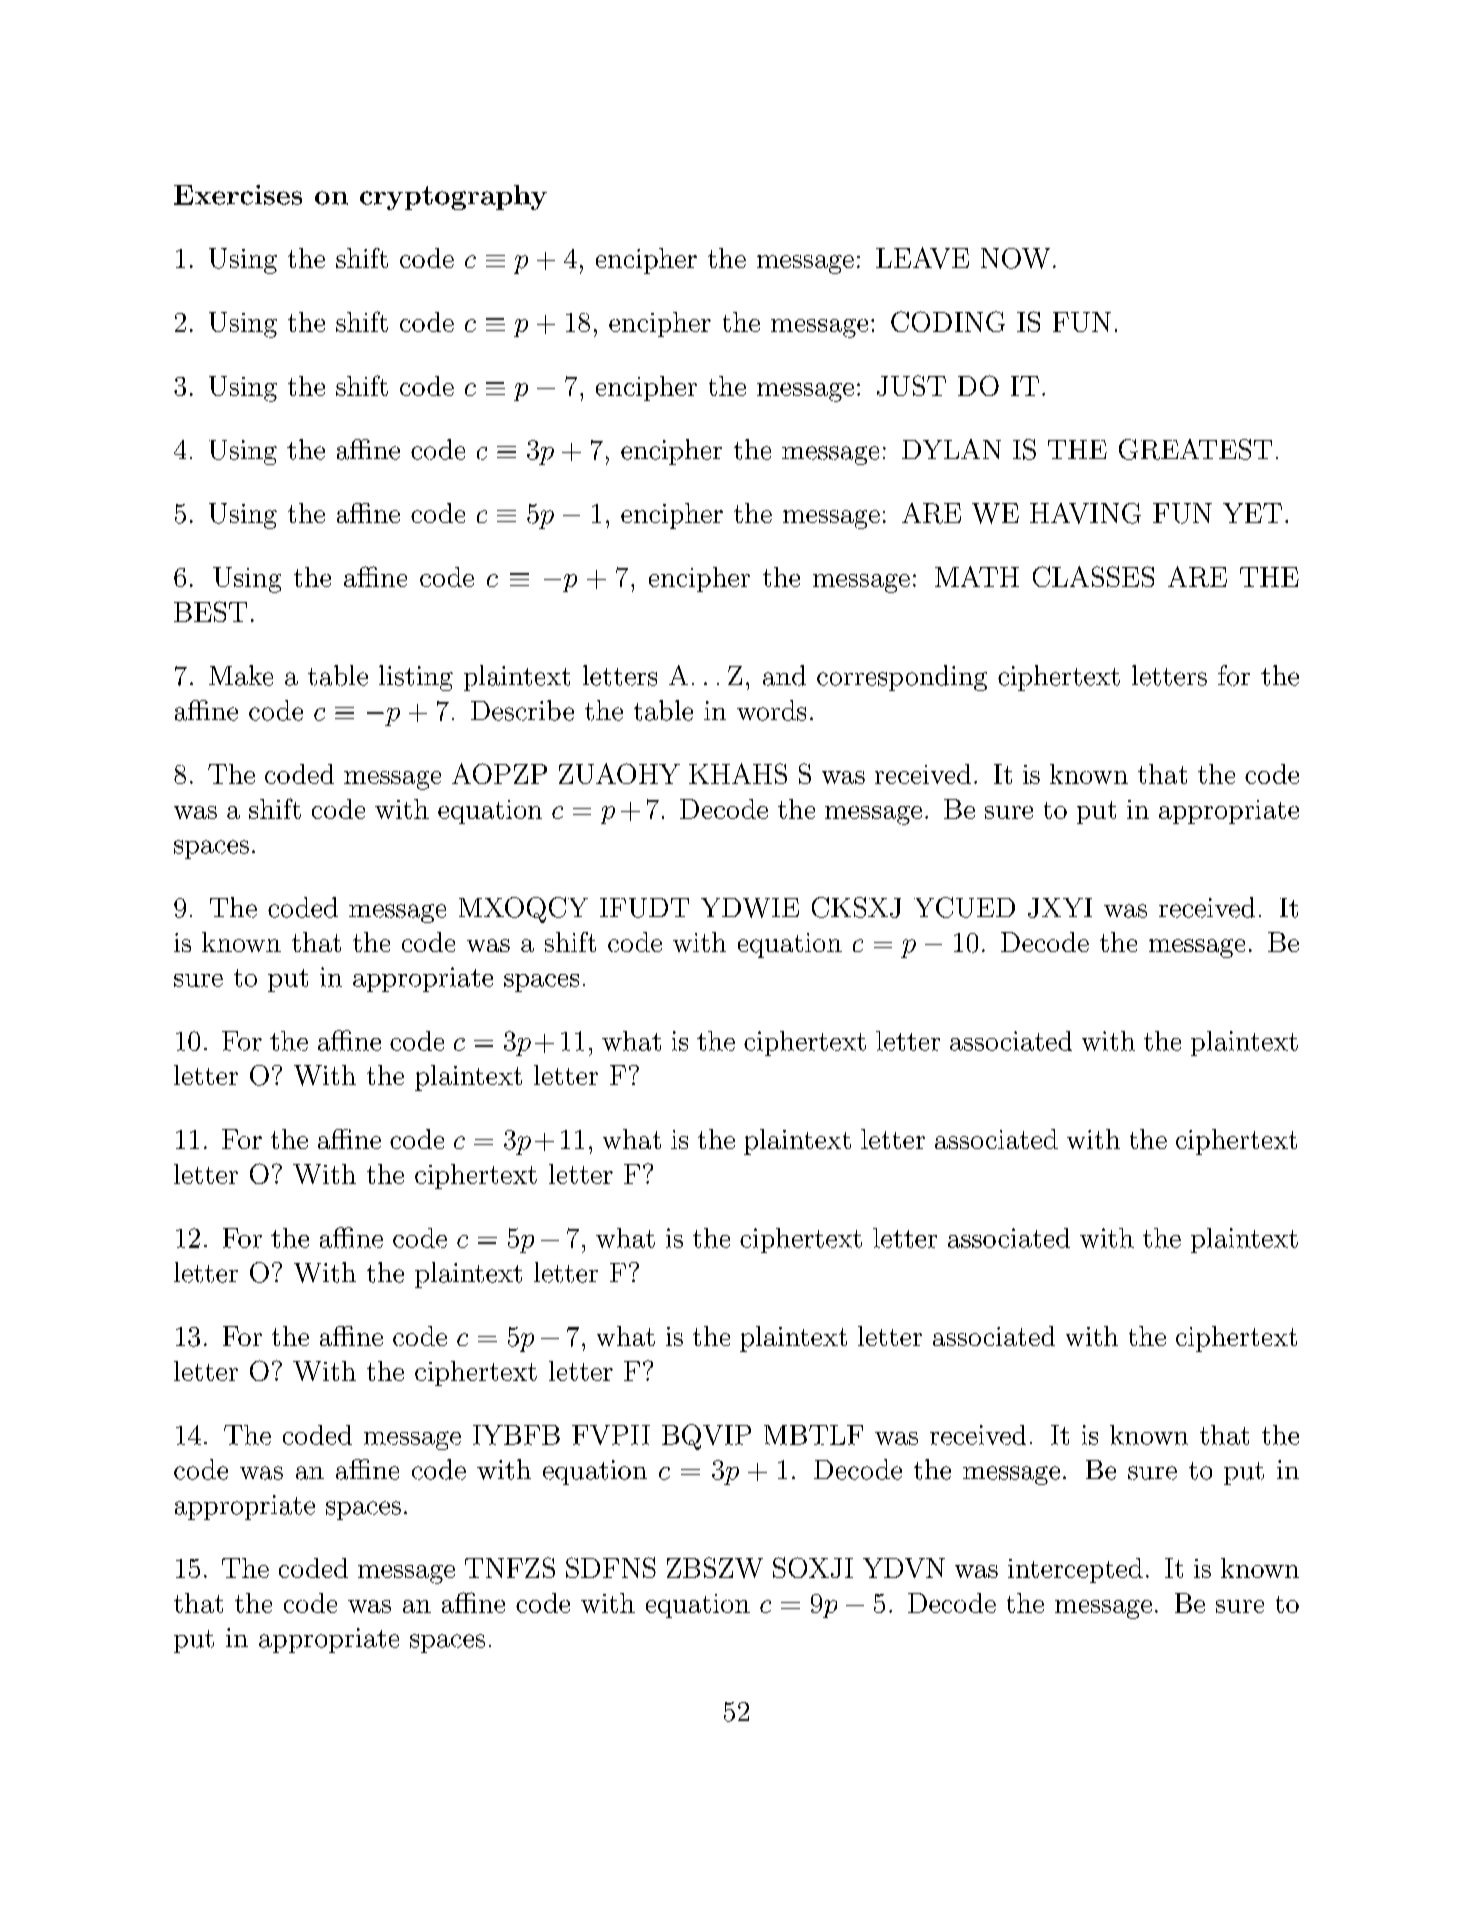 The image size is (1473, 1907). What do you see at coordinates (902, 678) in the page?
I see `corresponding` at bounding box center [902, 678].
